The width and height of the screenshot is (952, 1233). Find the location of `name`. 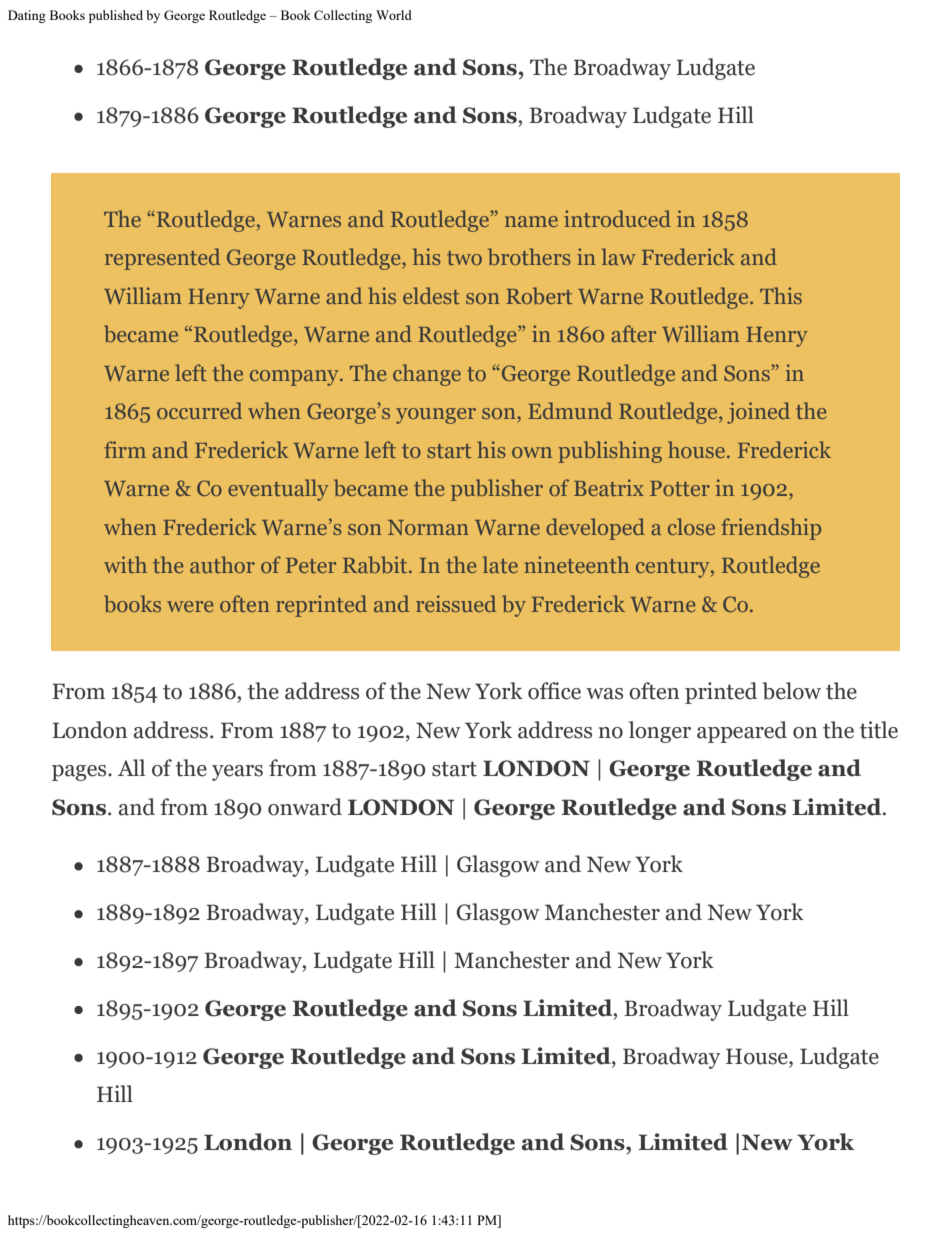

name is located at coordinates (531, 221).
